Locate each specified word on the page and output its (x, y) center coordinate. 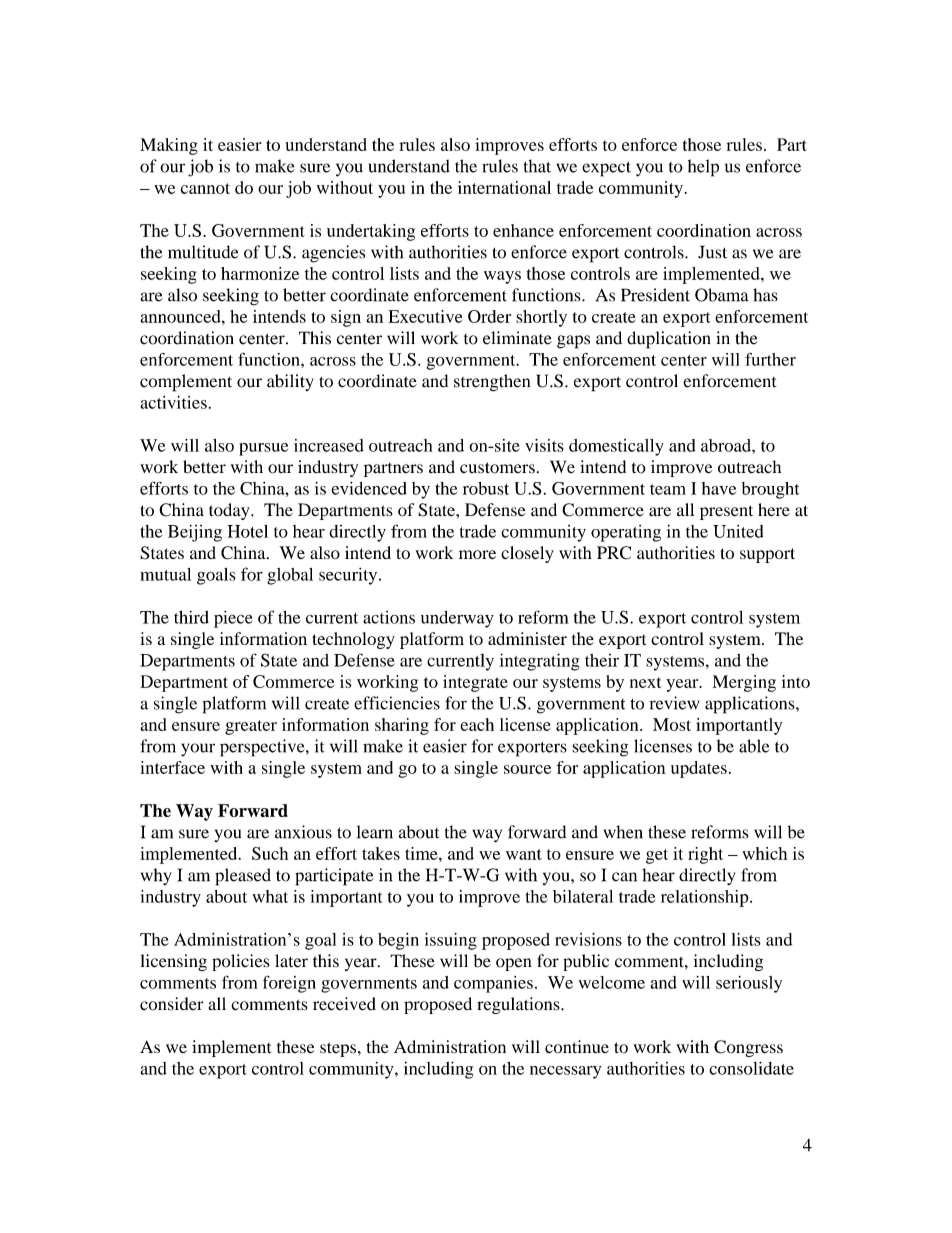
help (703, 168)
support (767, 555)
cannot (205, 188)
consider (172, 1004)
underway (457, 619)
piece (233, 619)
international (504, 187)
